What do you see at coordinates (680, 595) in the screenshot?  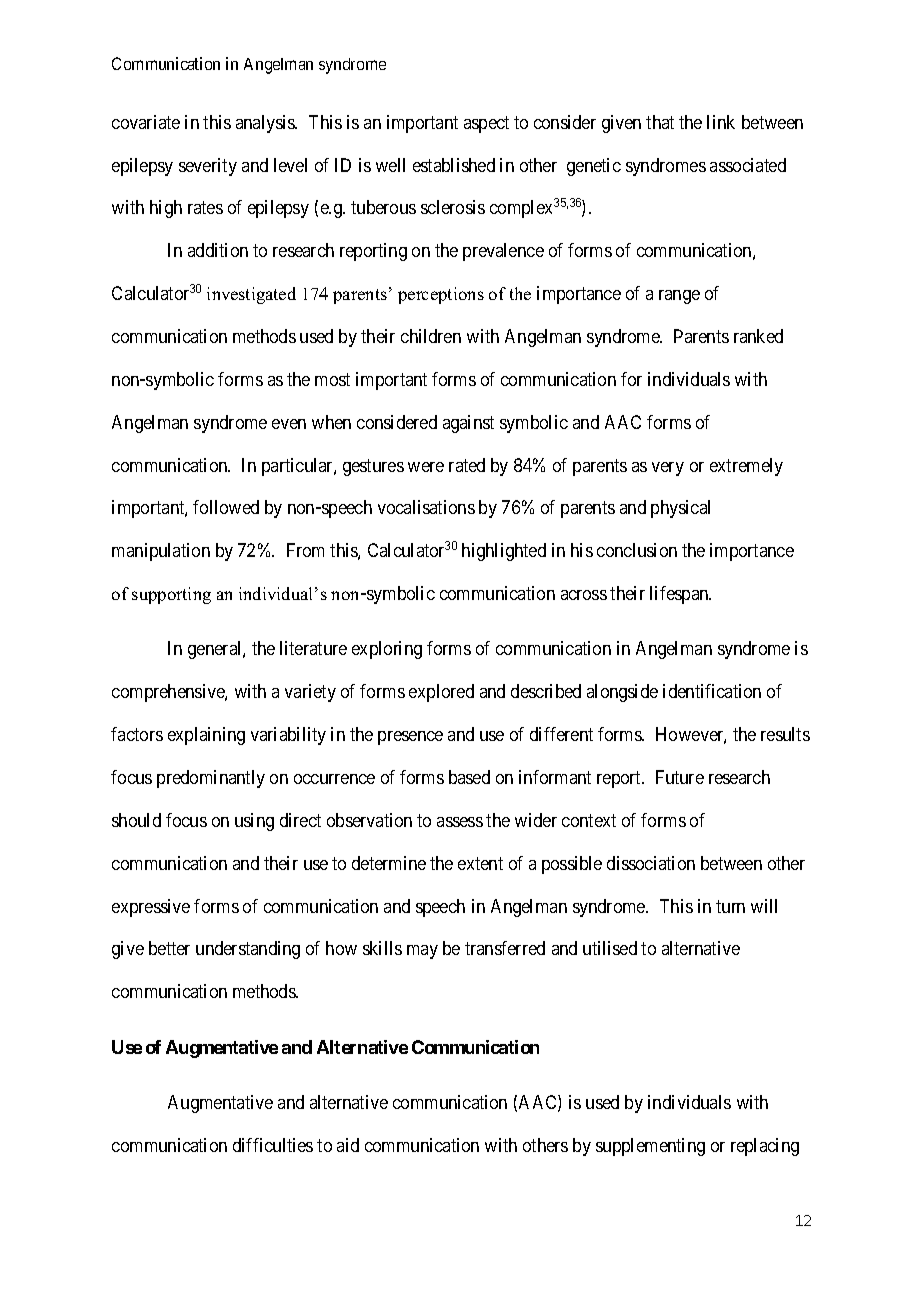 I see `lifespan` at bounding box center [680, 595].
